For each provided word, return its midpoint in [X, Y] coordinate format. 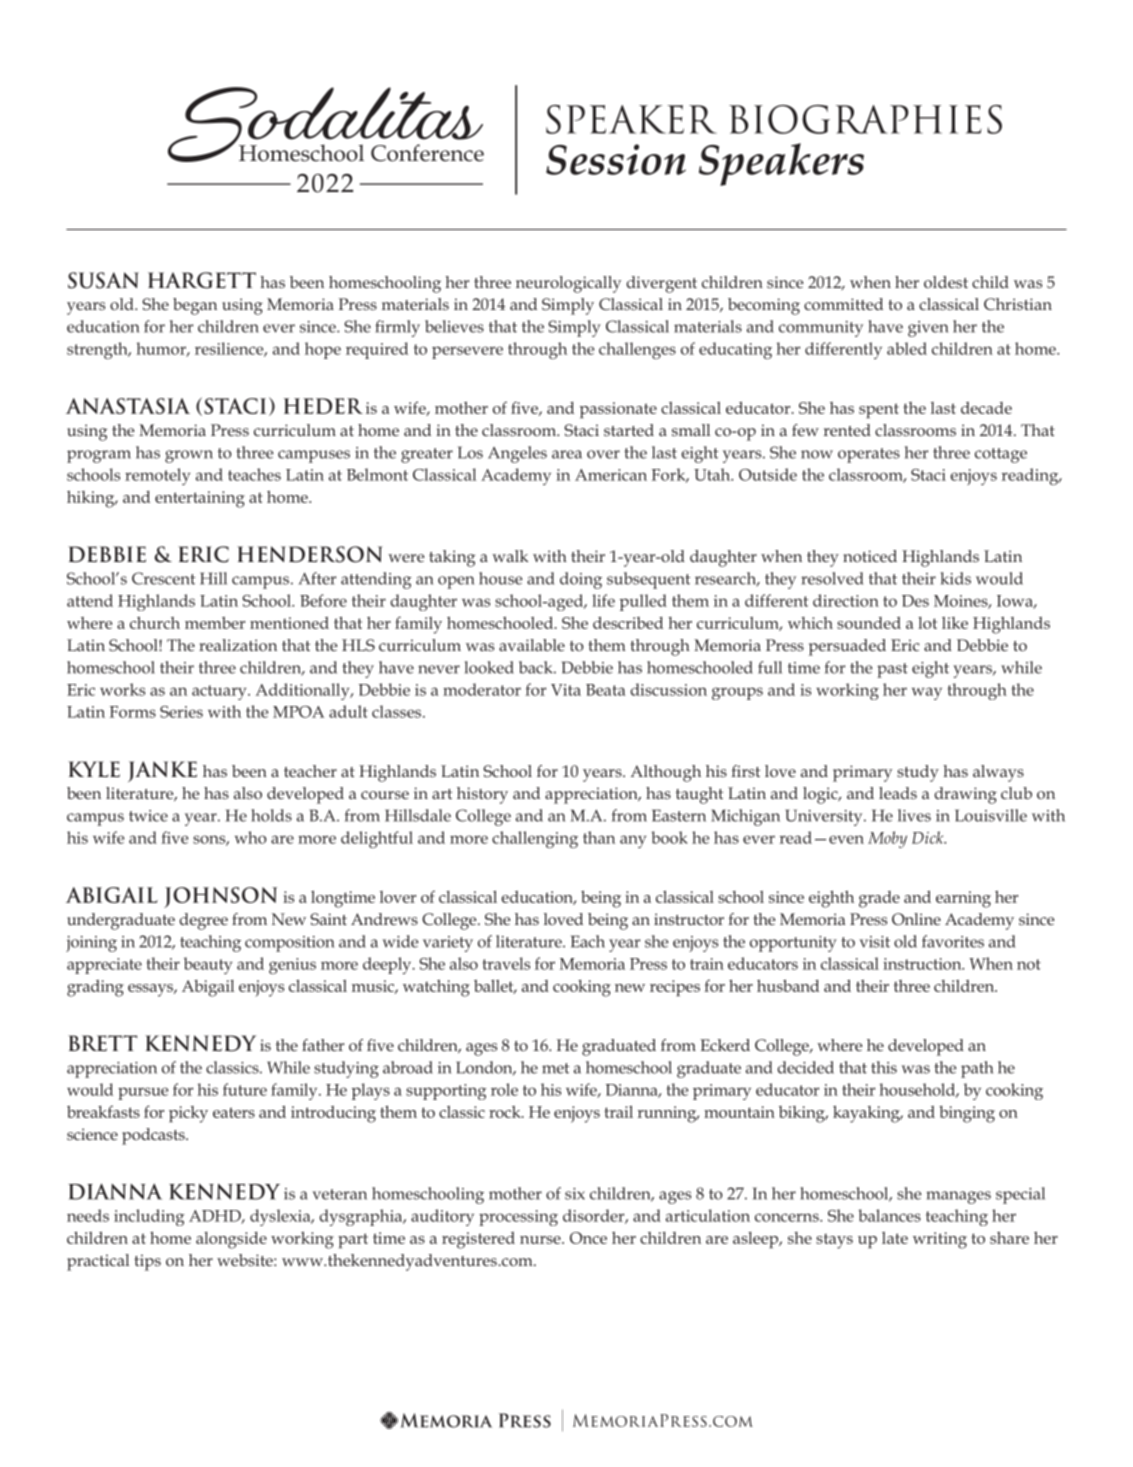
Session [616, 159]
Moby [887, 839]
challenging [535, 839]
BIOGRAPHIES [865, 119]
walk [510, 556]
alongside [231, 1240]
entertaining [200, 499]
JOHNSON [220, 897]
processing [518, 1218]
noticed [870, 556]
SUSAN [103, 280]
